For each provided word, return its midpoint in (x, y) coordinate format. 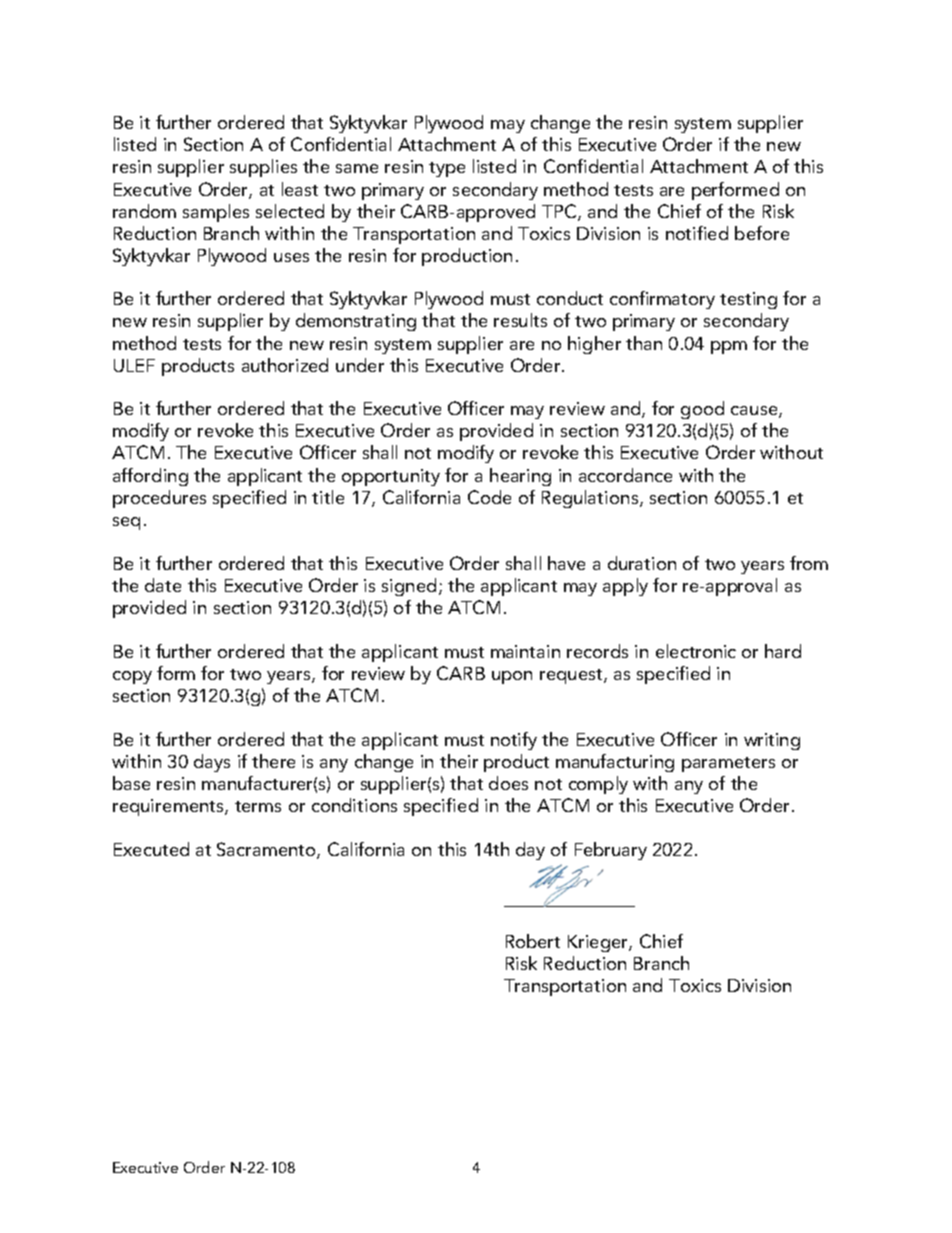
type (447, 169)
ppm (729, 347)
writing (772, 741)
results (520, 320)
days (212, 763)
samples (216, 213)
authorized (285, 365)
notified (697, 233)
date (163, 585)
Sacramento (267, 850)
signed (409, 587)
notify (514, 741)
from (809, 563)
